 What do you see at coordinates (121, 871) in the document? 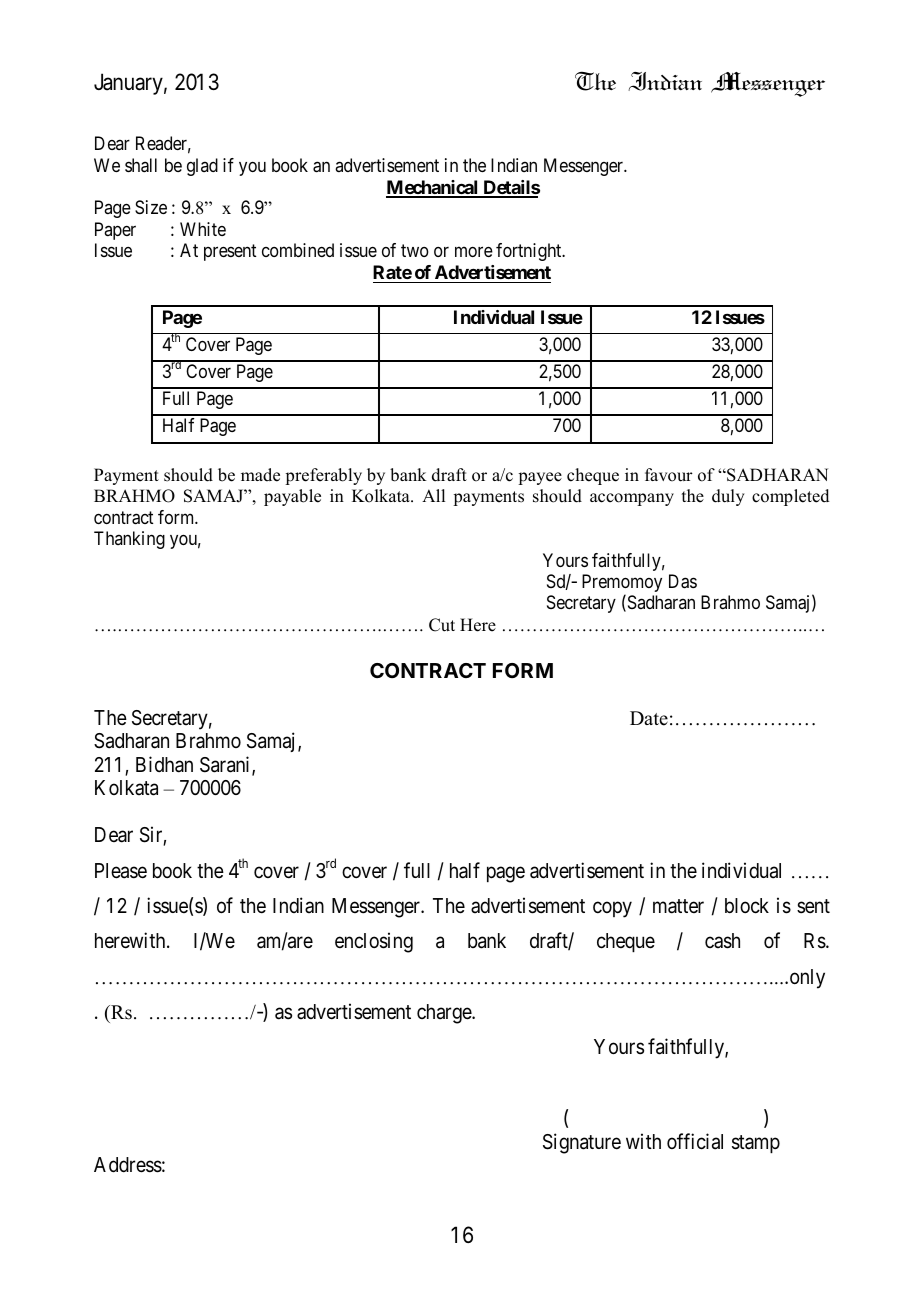
I see `Please` at bounding box center [121, 871].
